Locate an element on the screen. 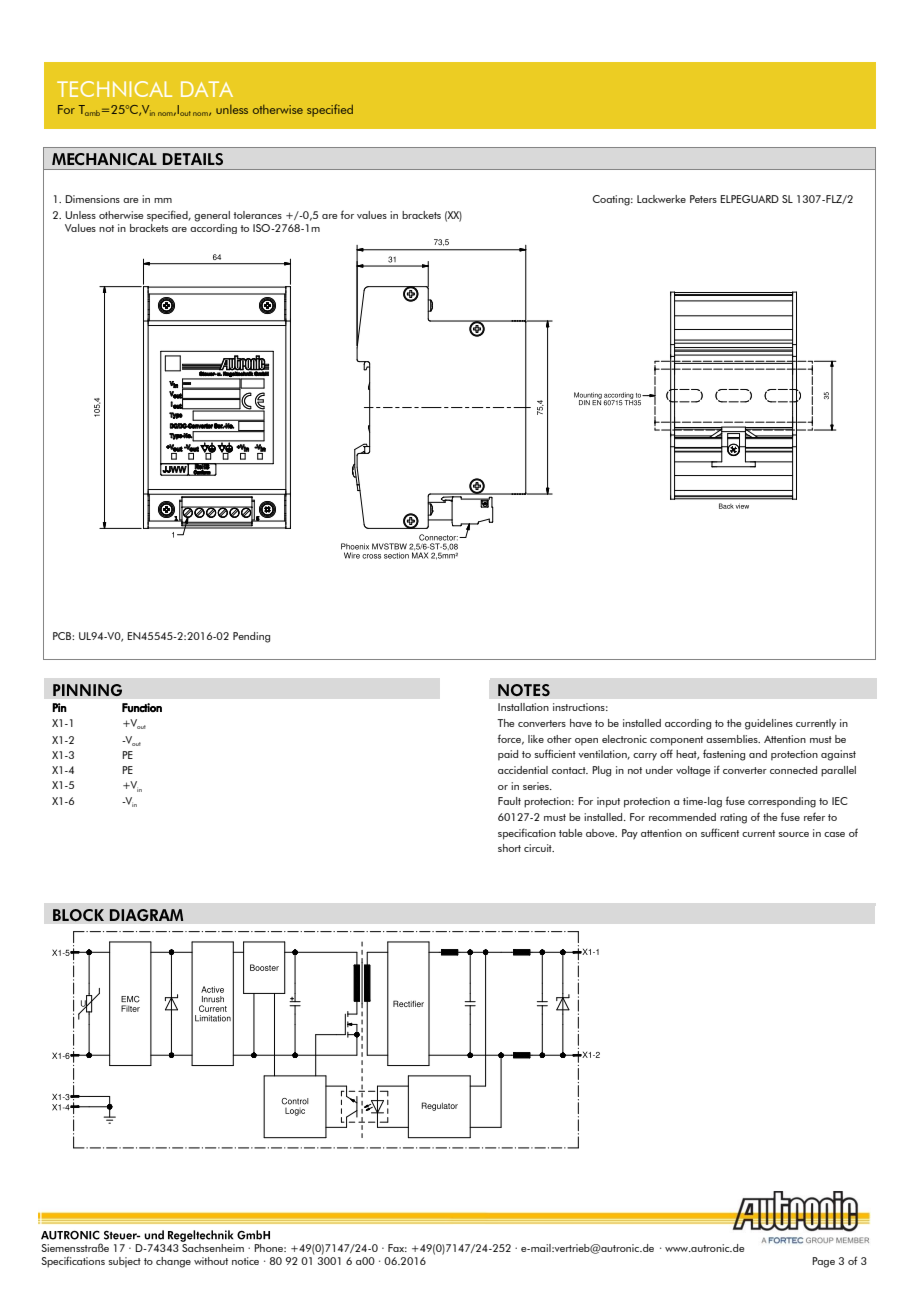  general is located at coordinates (212, 216).
